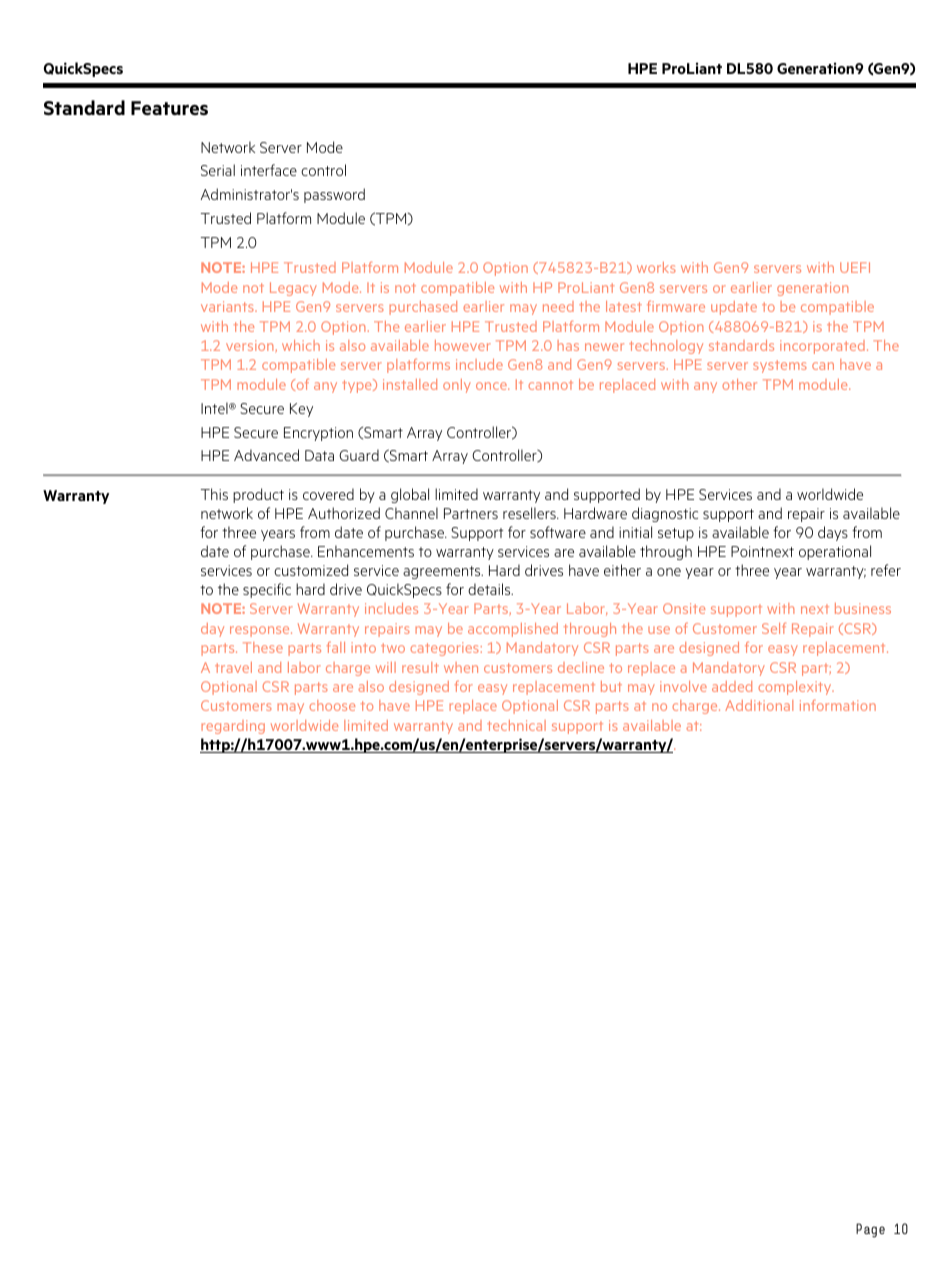 This document has height=1270, width=952. I want to click on Page, so click(870, 1230).
